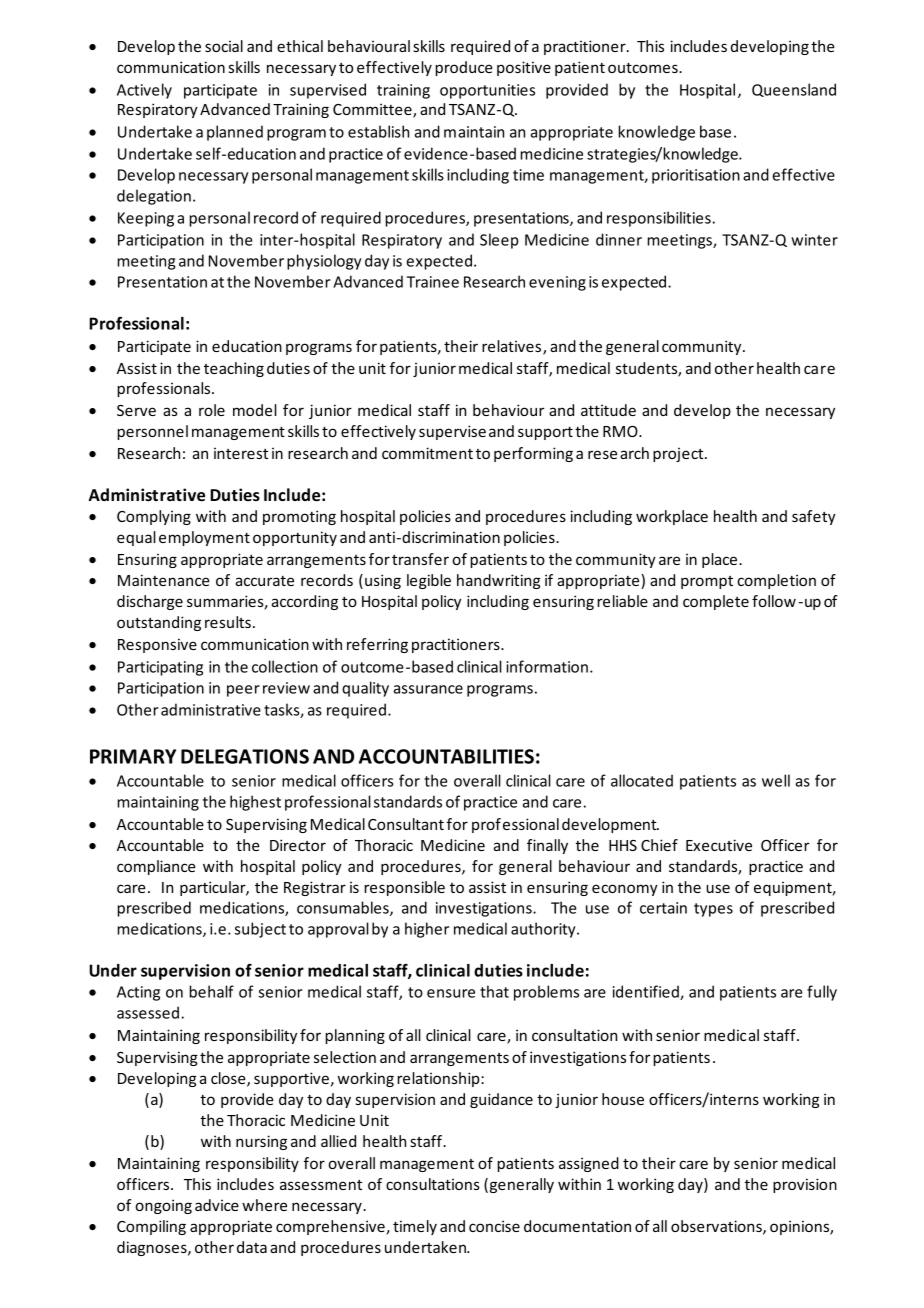 The image size is (924, 1308). Describe the element at coordinates (547, 846) in the screenshot. I see `finally` at that location.
